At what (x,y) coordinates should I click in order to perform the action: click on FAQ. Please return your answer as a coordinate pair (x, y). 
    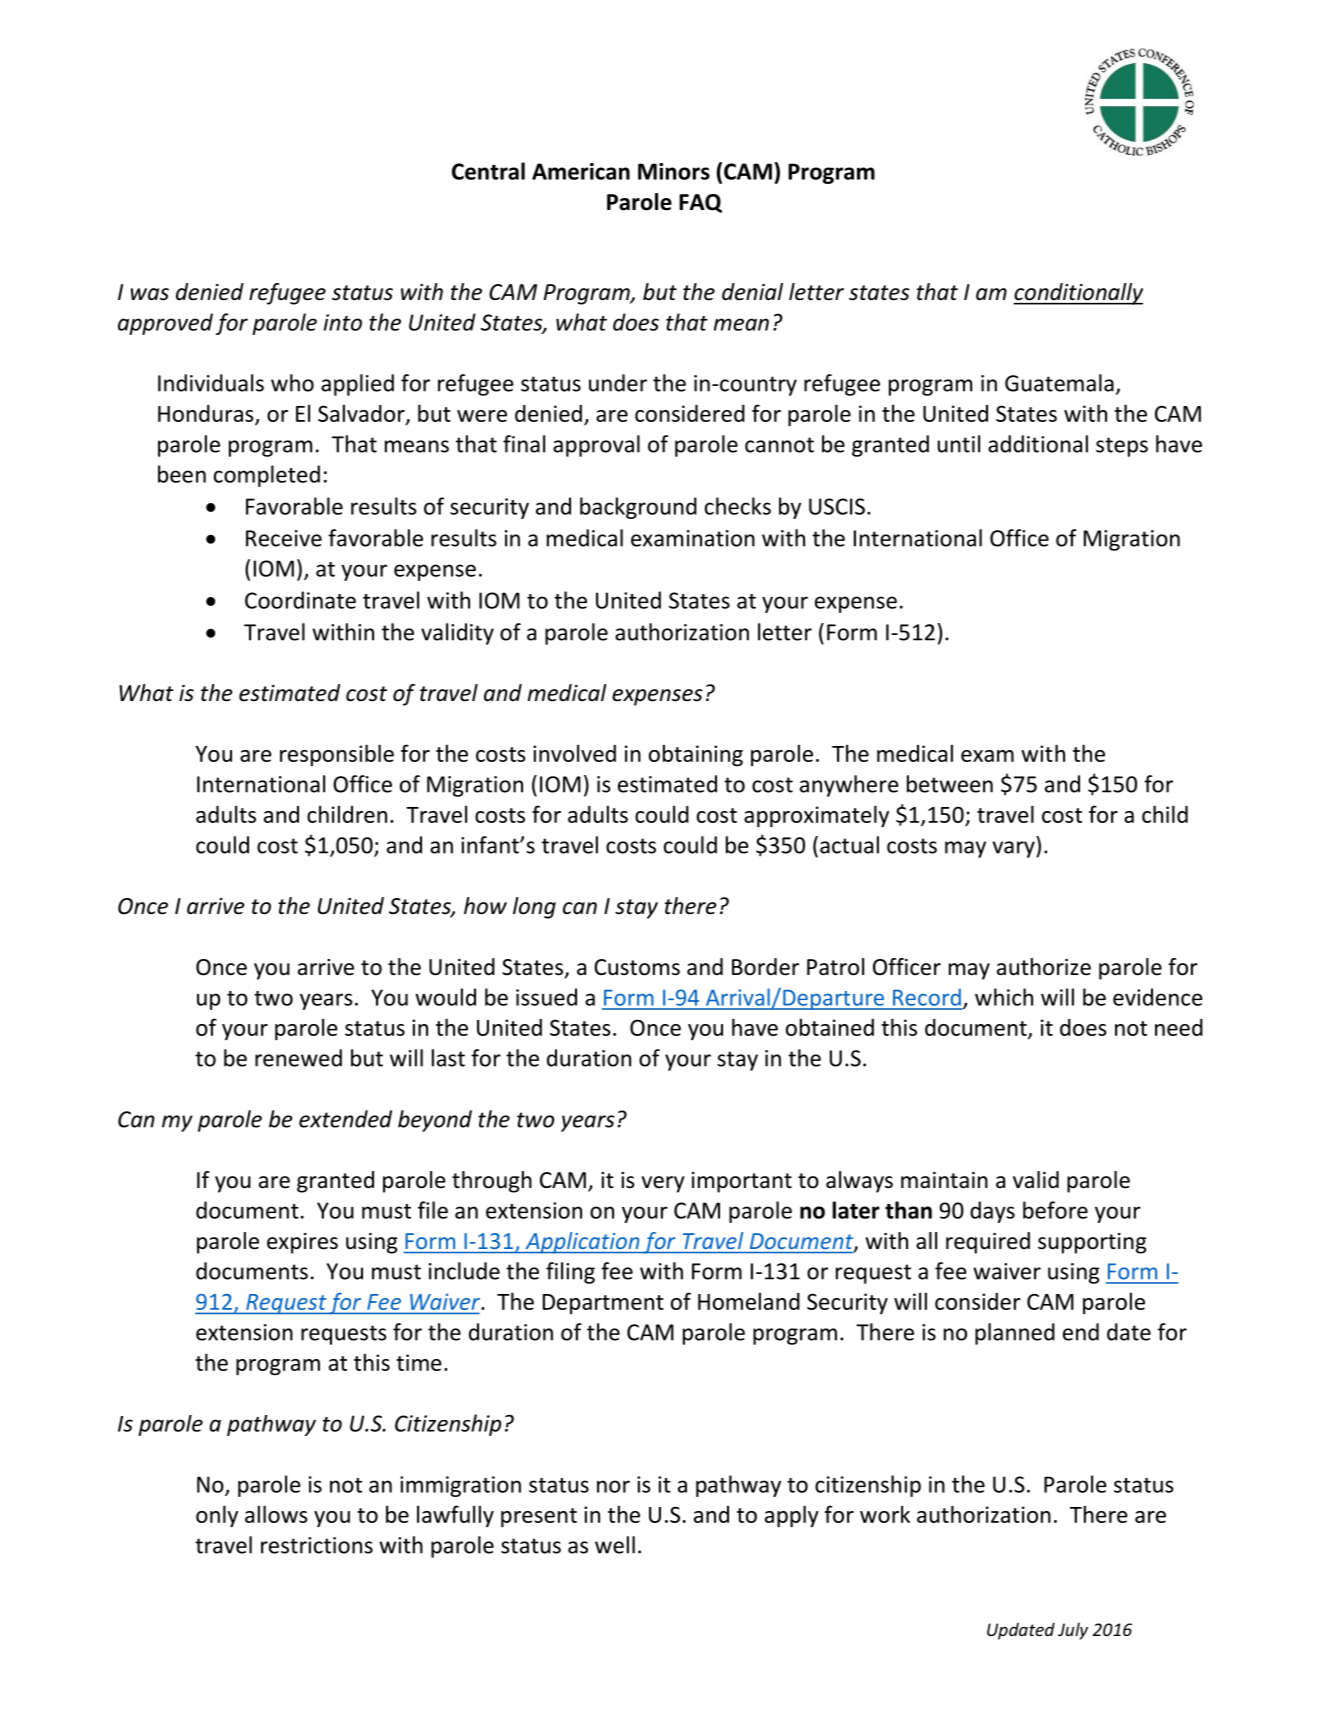
    Looking at the image, I should click on (700, 203).
